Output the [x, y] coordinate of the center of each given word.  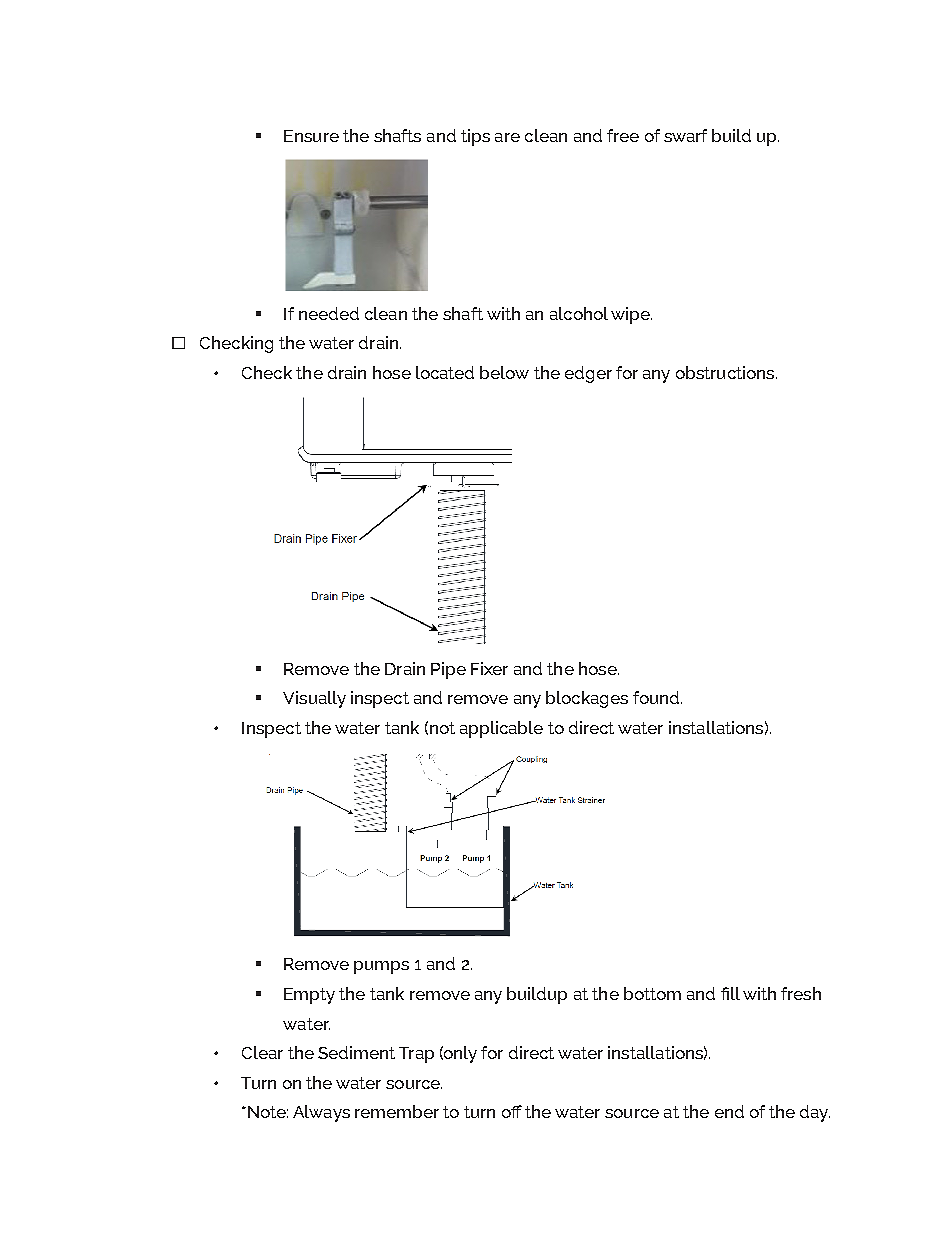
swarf [685, 135]
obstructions [726, 372]
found [657, 697]
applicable [501, 729]
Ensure [311, 136]
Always [321, 1113]
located [445, 372]
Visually [314, 699]
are [507, 137]
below [504, 372]
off [512, 1111]
